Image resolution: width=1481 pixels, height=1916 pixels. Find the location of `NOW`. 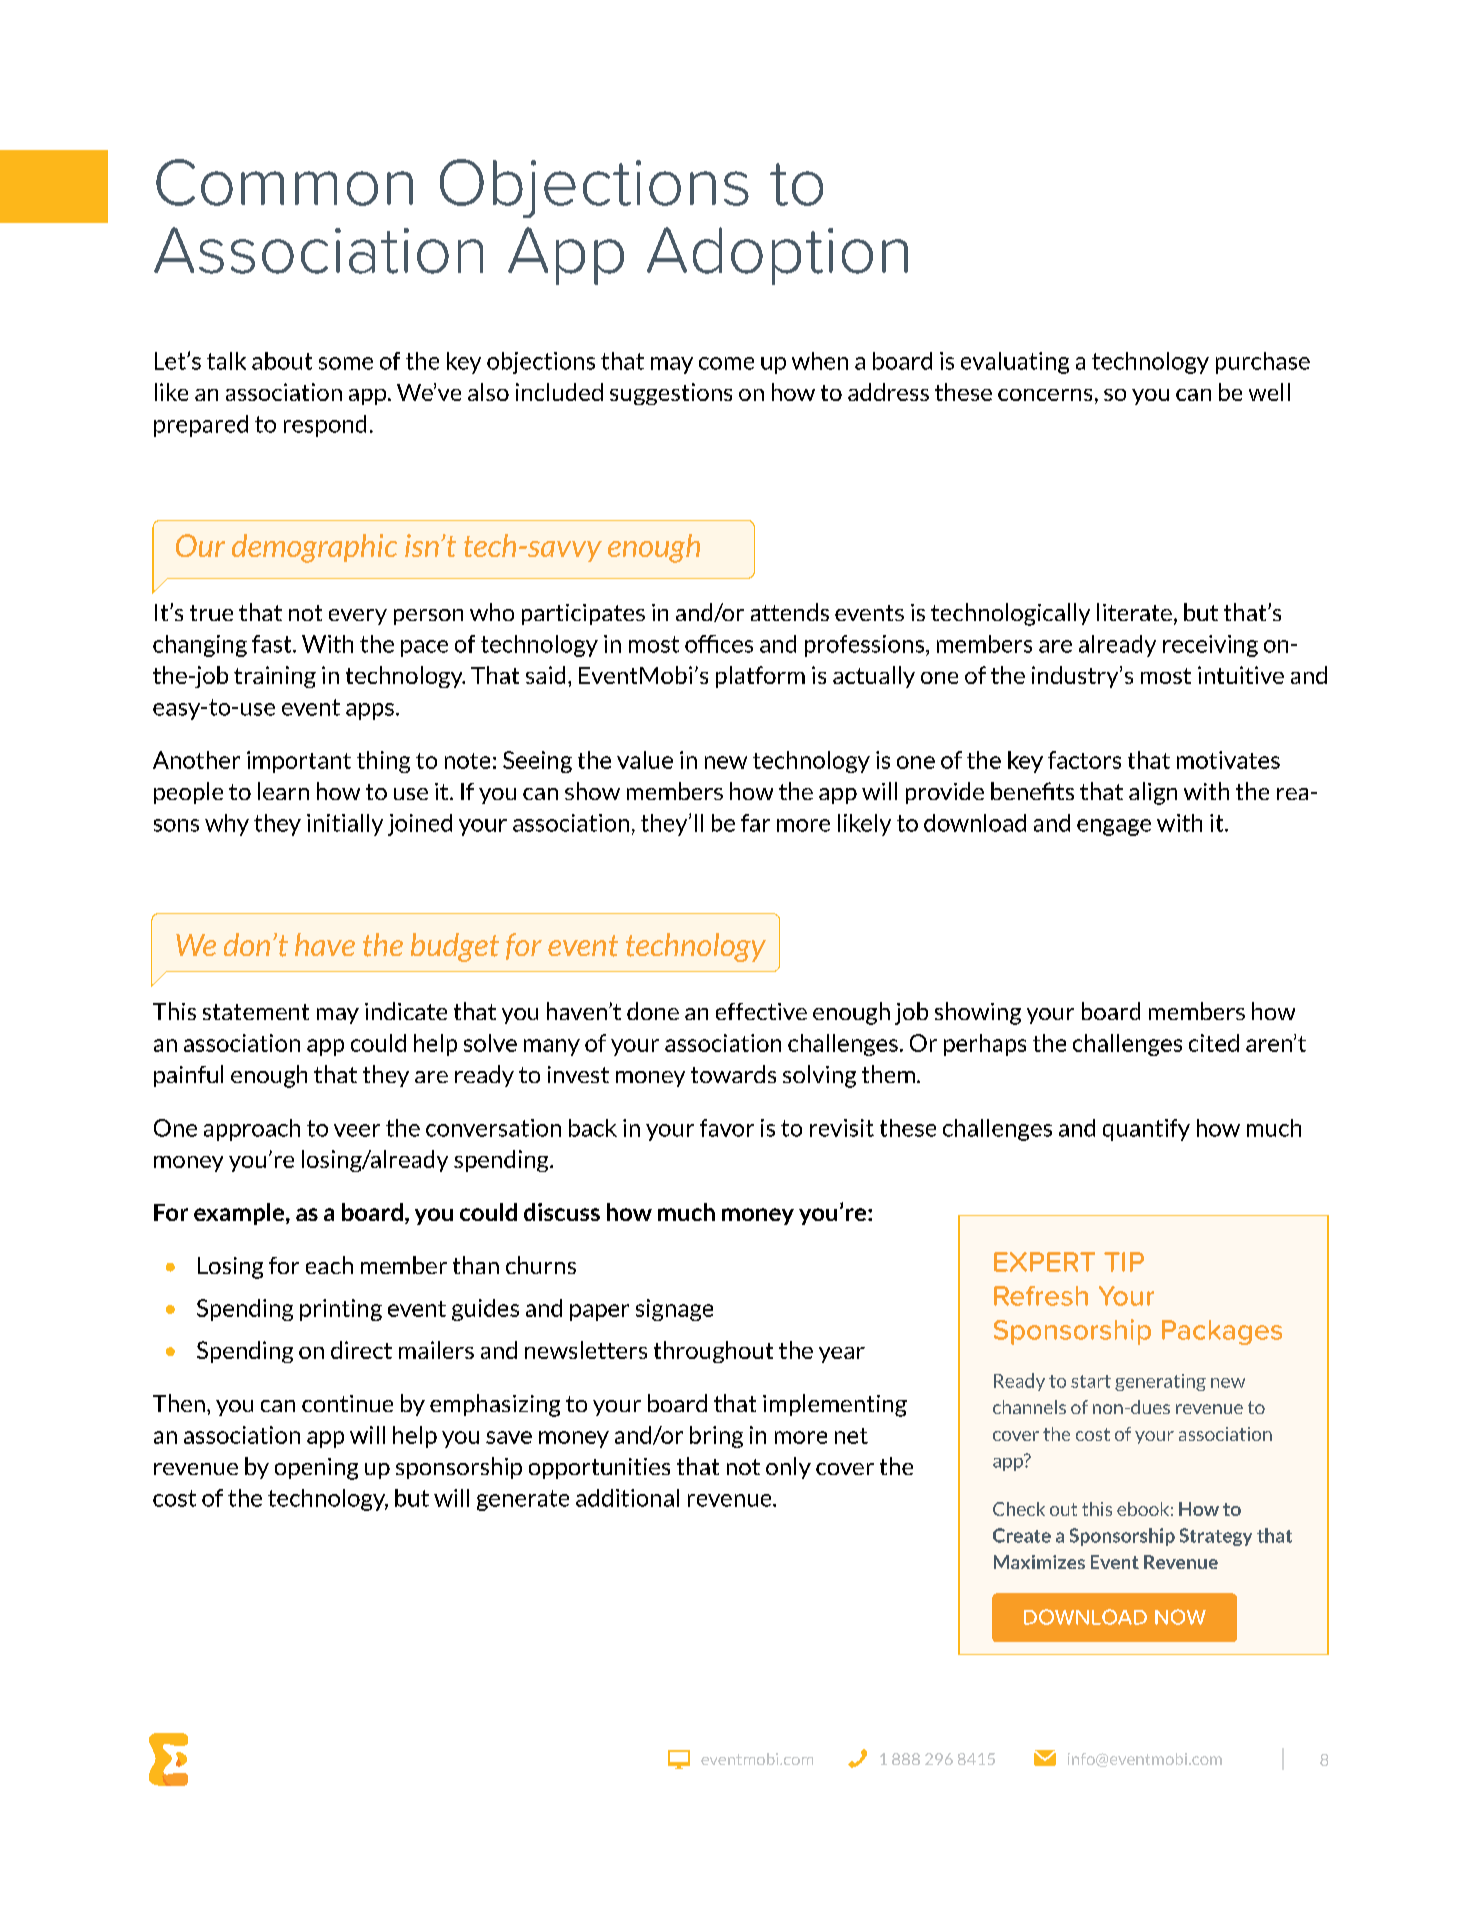

NOW is located at coordinates (1180, 1617).
